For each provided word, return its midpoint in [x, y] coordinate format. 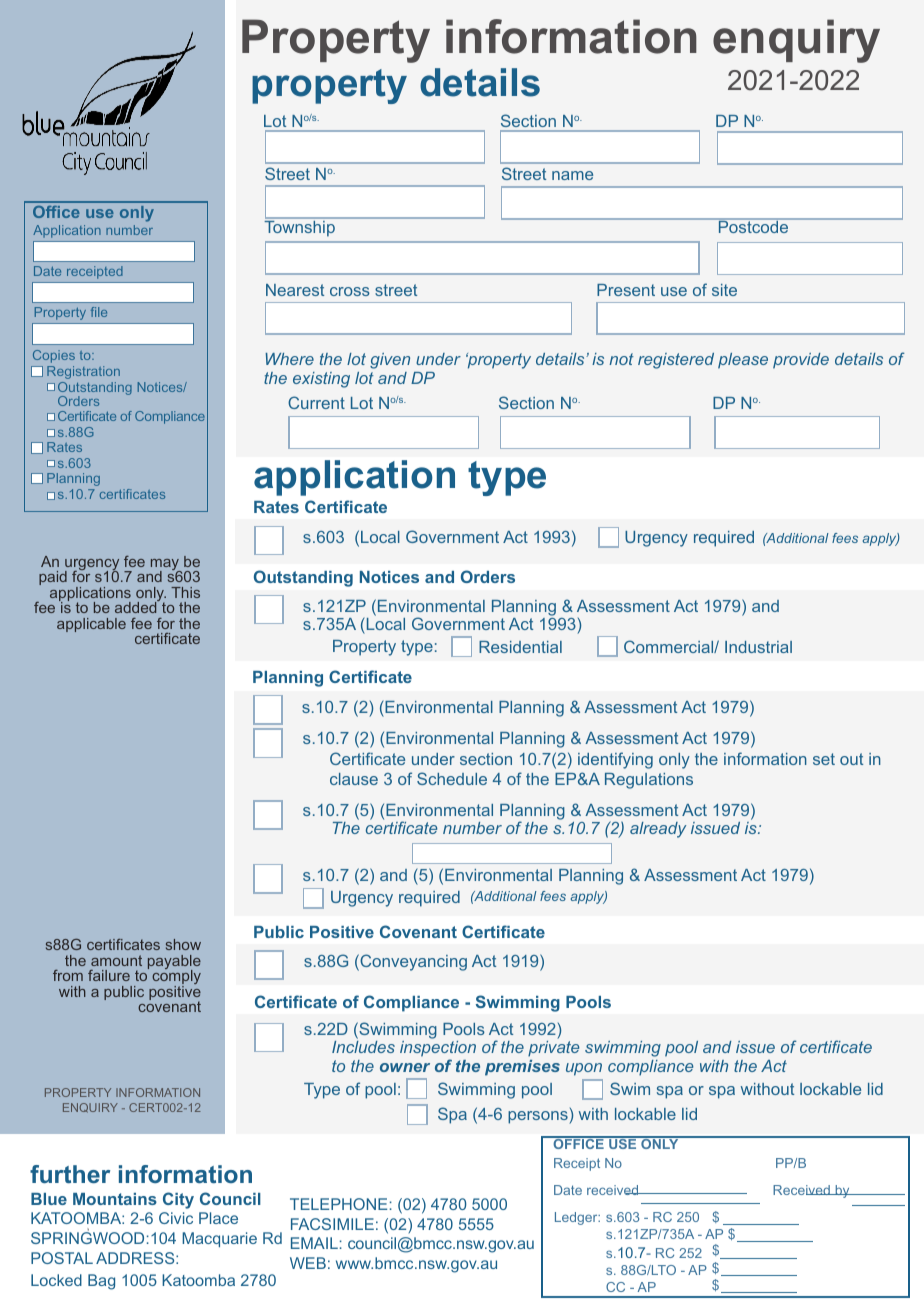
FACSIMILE [332, 1224]
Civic [176, 1218]
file [99, 312]
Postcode [753, 226]
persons [539, 1117]
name [572, 175]
